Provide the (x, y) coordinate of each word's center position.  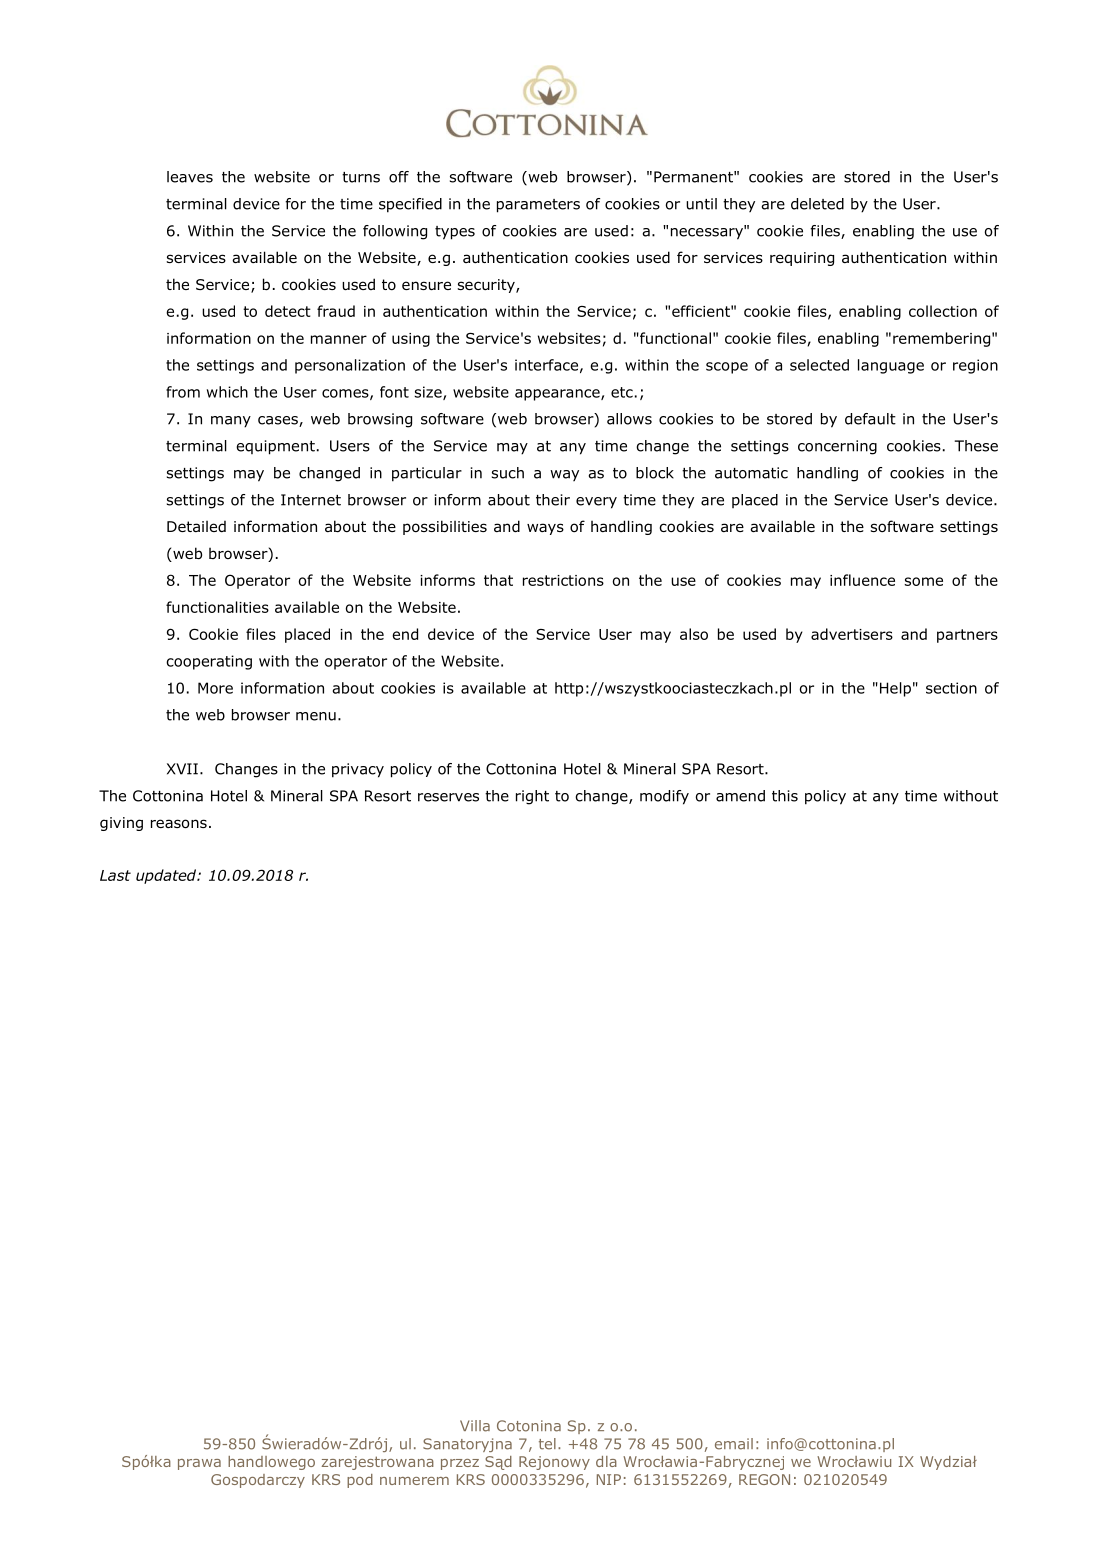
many (231, 422)
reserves (448, 797)
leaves (190, 177)
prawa (199, 1464)
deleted (817, 204)
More (215, 688)
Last (115, 875)
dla (606, 1461)
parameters (538, 206)
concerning (837, 447)
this (785, 796)
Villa (475, 1426)
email (734, 1444)
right (532, 797)
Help (895, 689)
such (508, 473)
